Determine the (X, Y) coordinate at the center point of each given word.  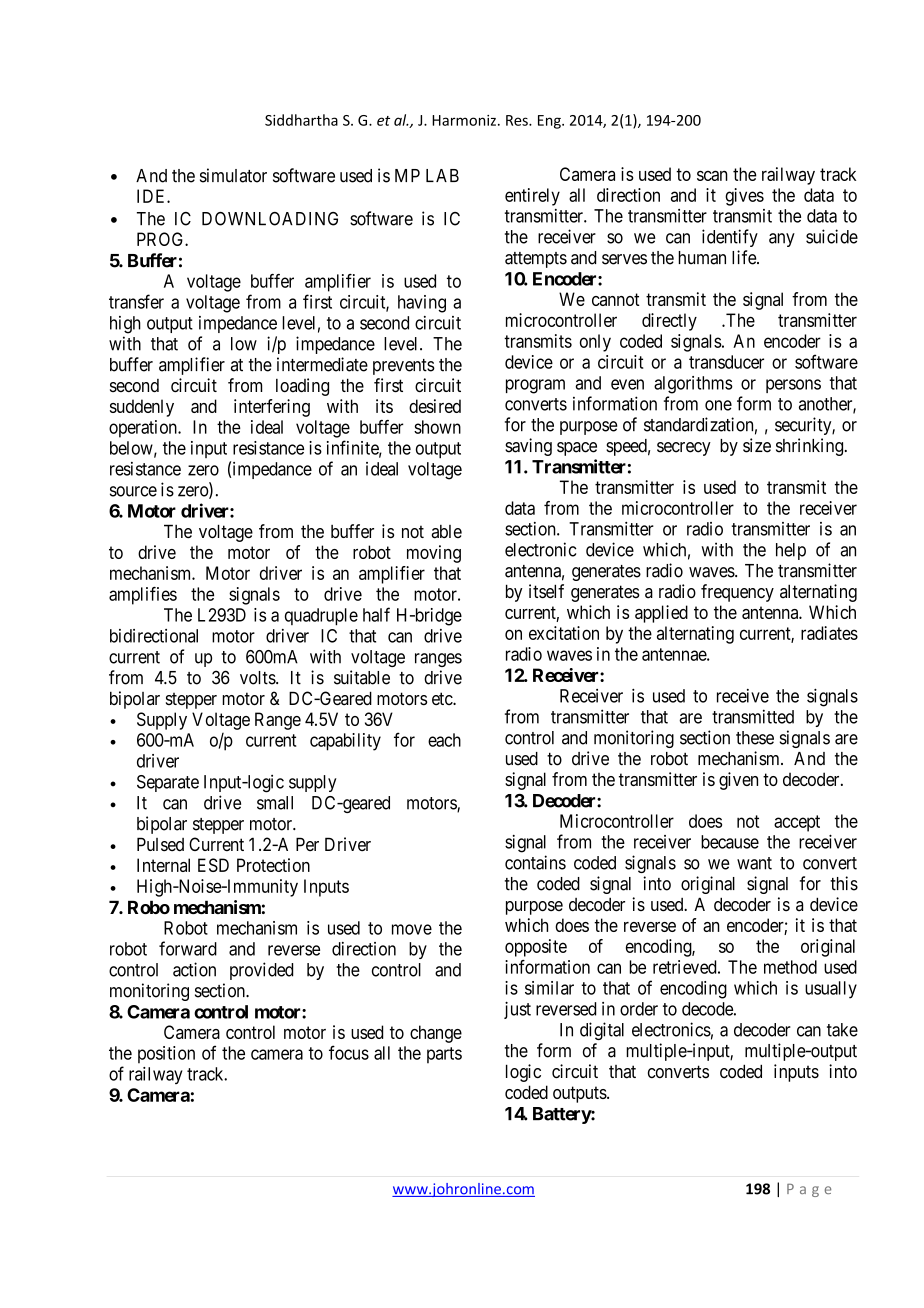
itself (546, 591)
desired (435, 406)
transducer (726, 362)
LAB (442, 175)
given (738, 781)
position (166, 1055)
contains (535, 862)
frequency (737, 593)
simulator (233, 175)
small (275, 803)
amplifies (143, 596)
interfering (272, 408)
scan (712, 175)
